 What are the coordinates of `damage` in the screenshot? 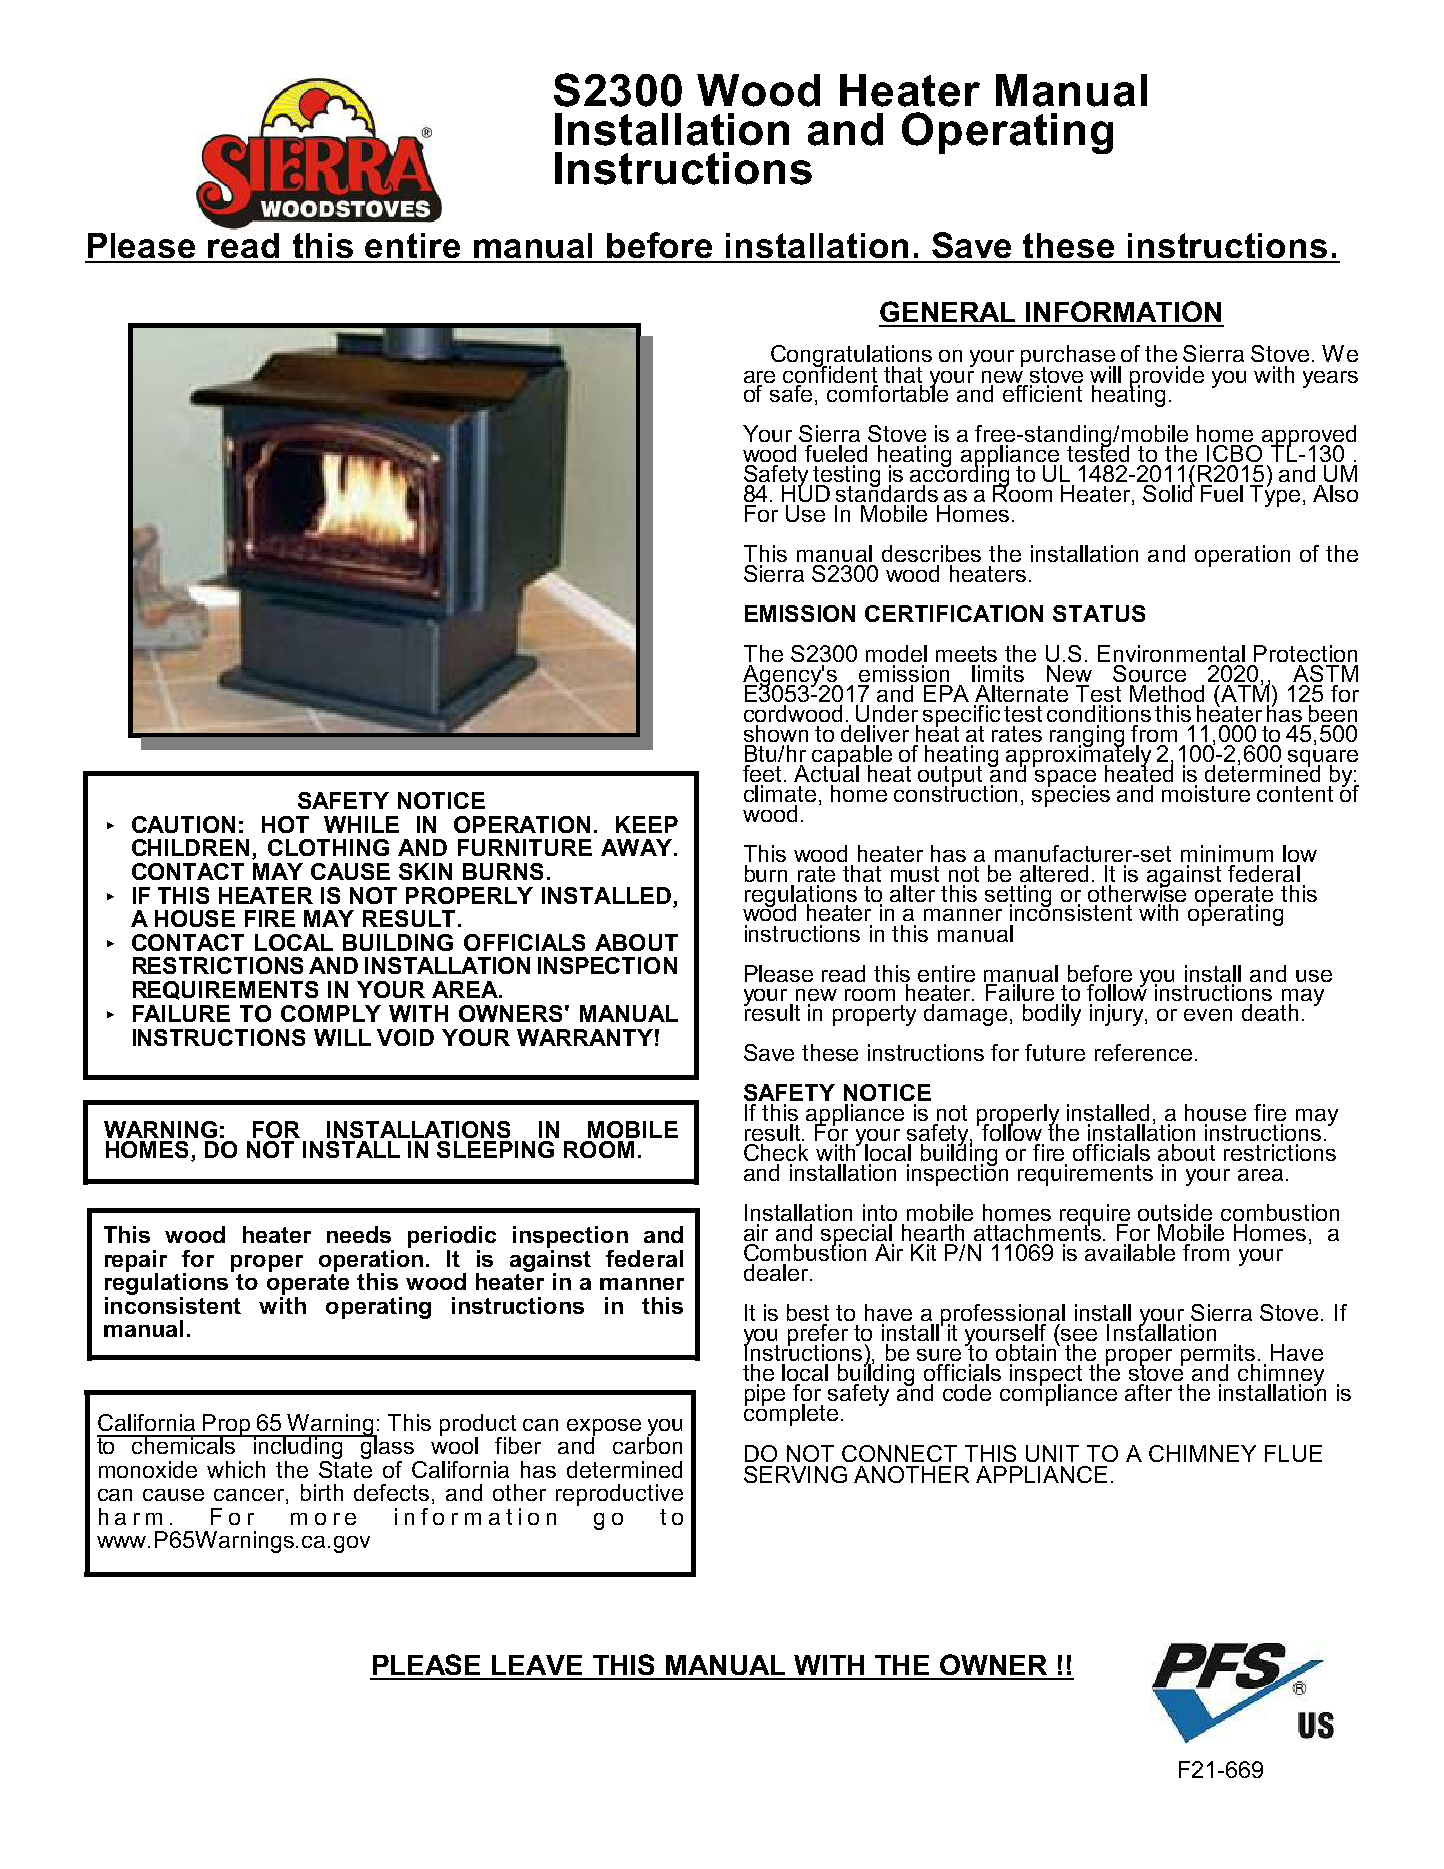 It's located at (965, 1015).
